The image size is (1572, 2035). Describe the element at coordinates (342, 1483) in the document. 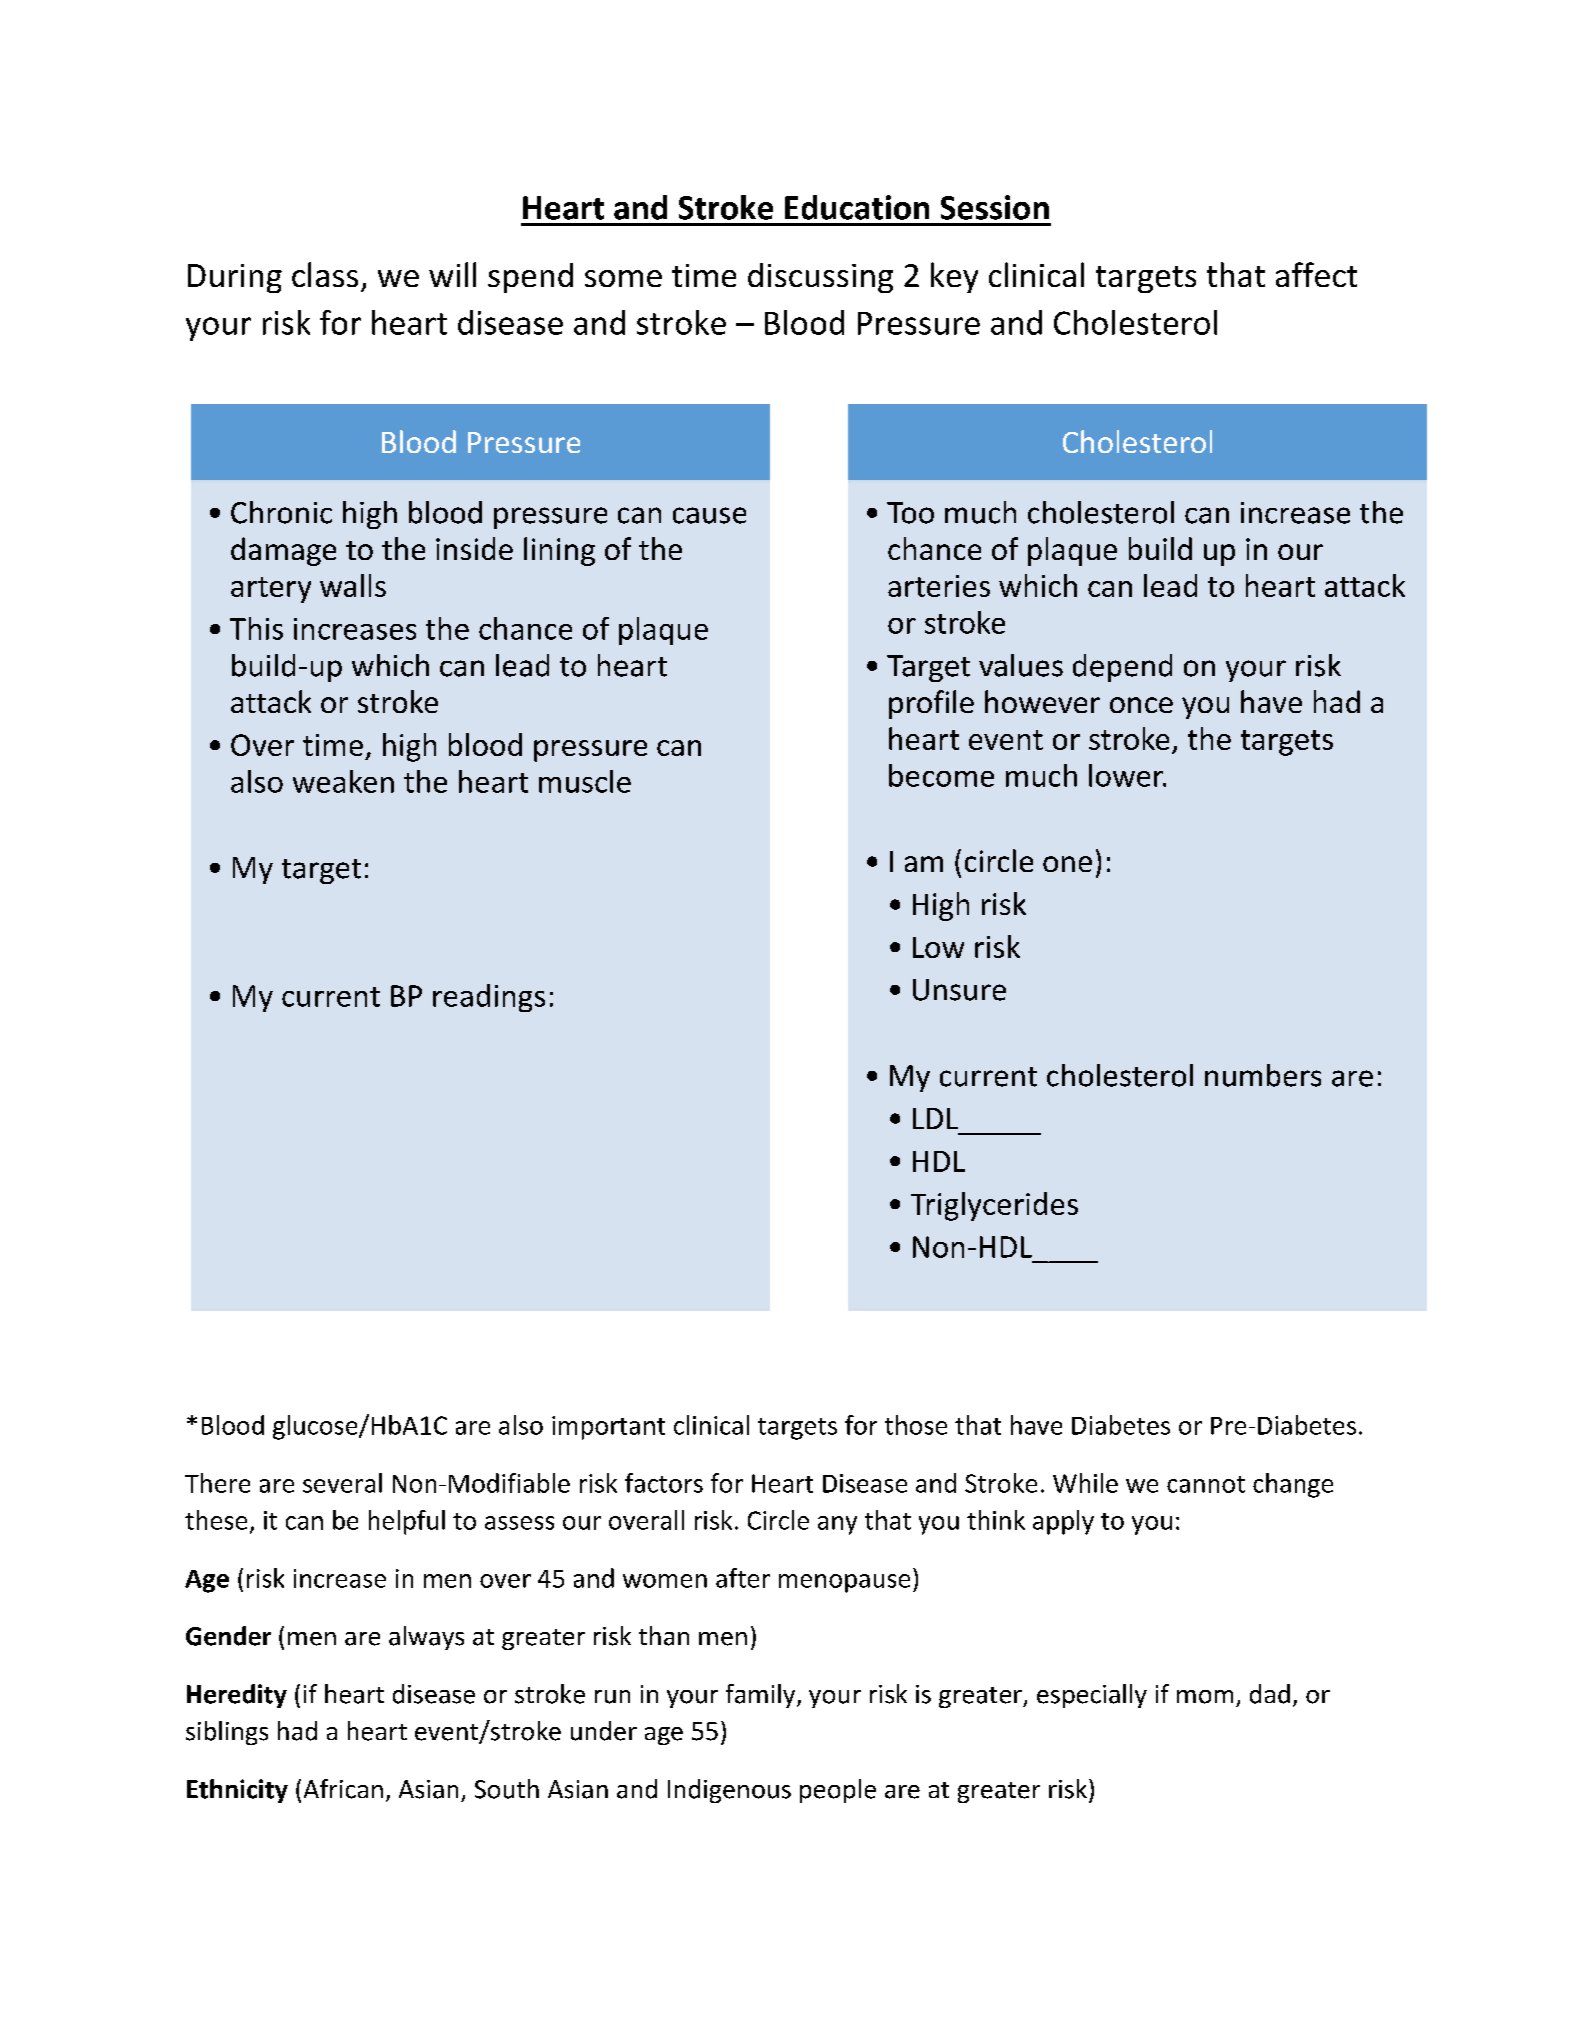

I see `several` at that location.
